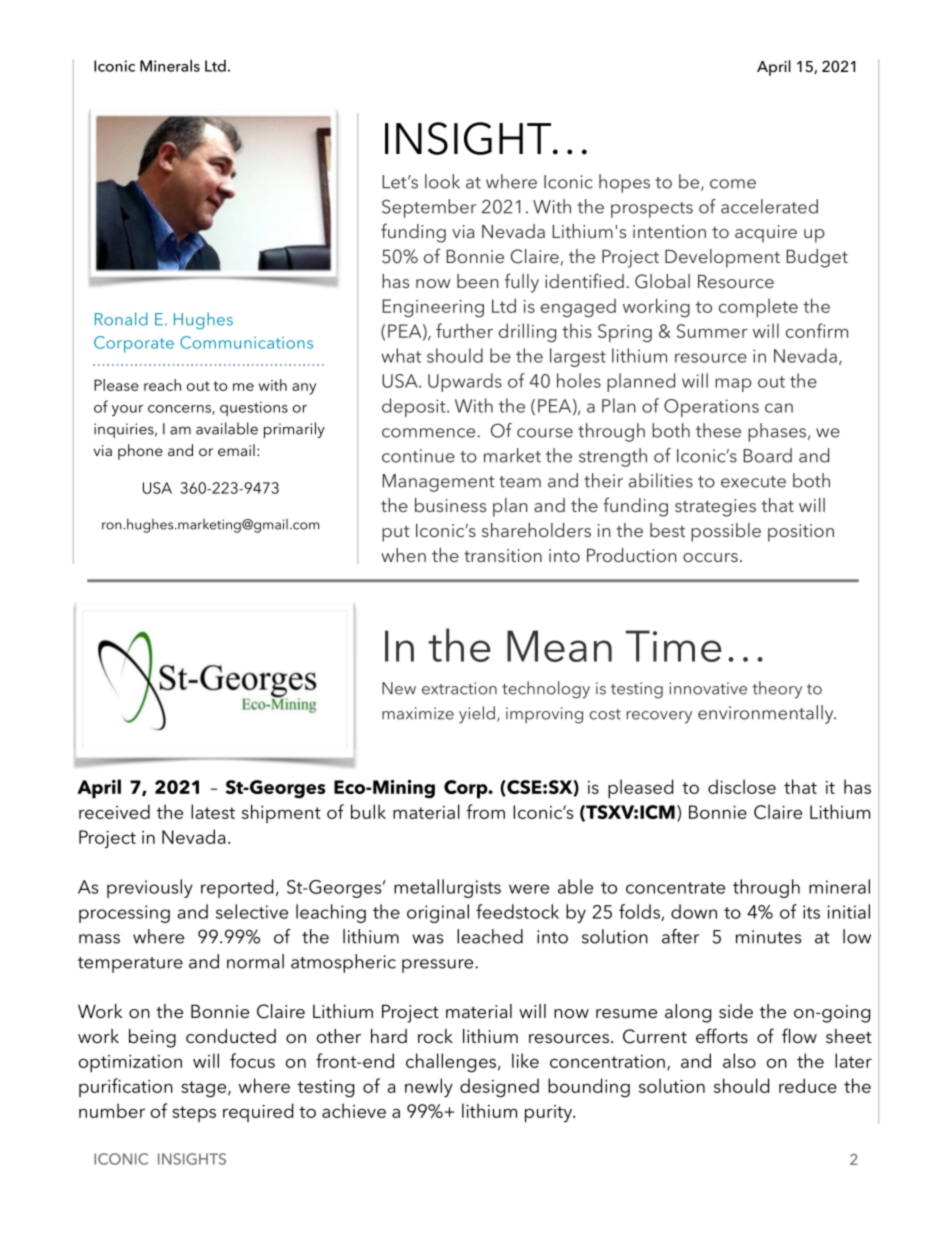  What do you see at coordinates (459, 688) in the image?
I see `extraction` at bounding box center [459, 688].
